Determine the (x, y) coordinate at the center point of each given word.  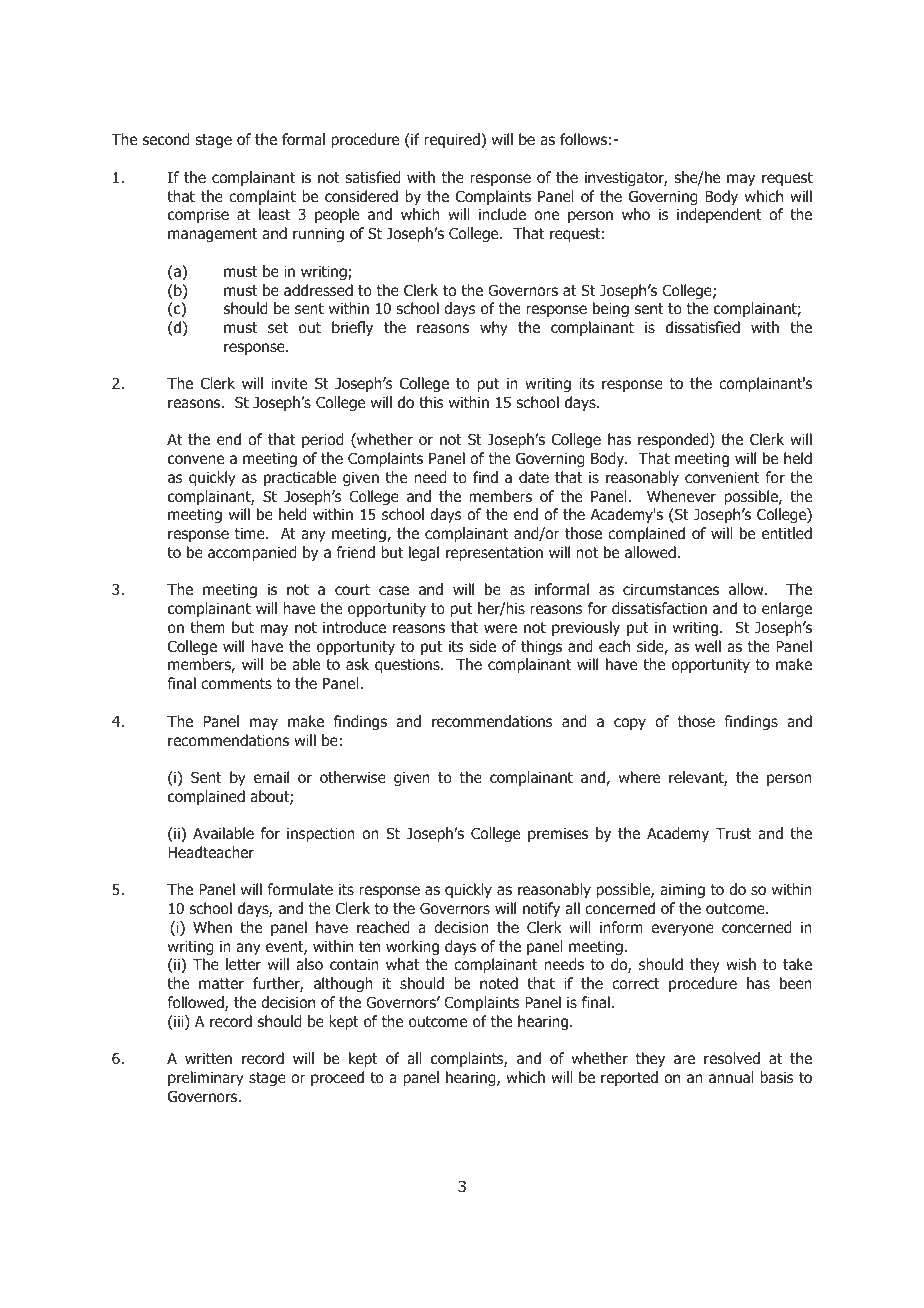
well (708, 646)
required (453, 140)
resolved (732, 1058)
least (274, 214)
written (208, 1058)
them (207, 627)
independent (719, 215)
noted (499, 983)
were (500, 628)
